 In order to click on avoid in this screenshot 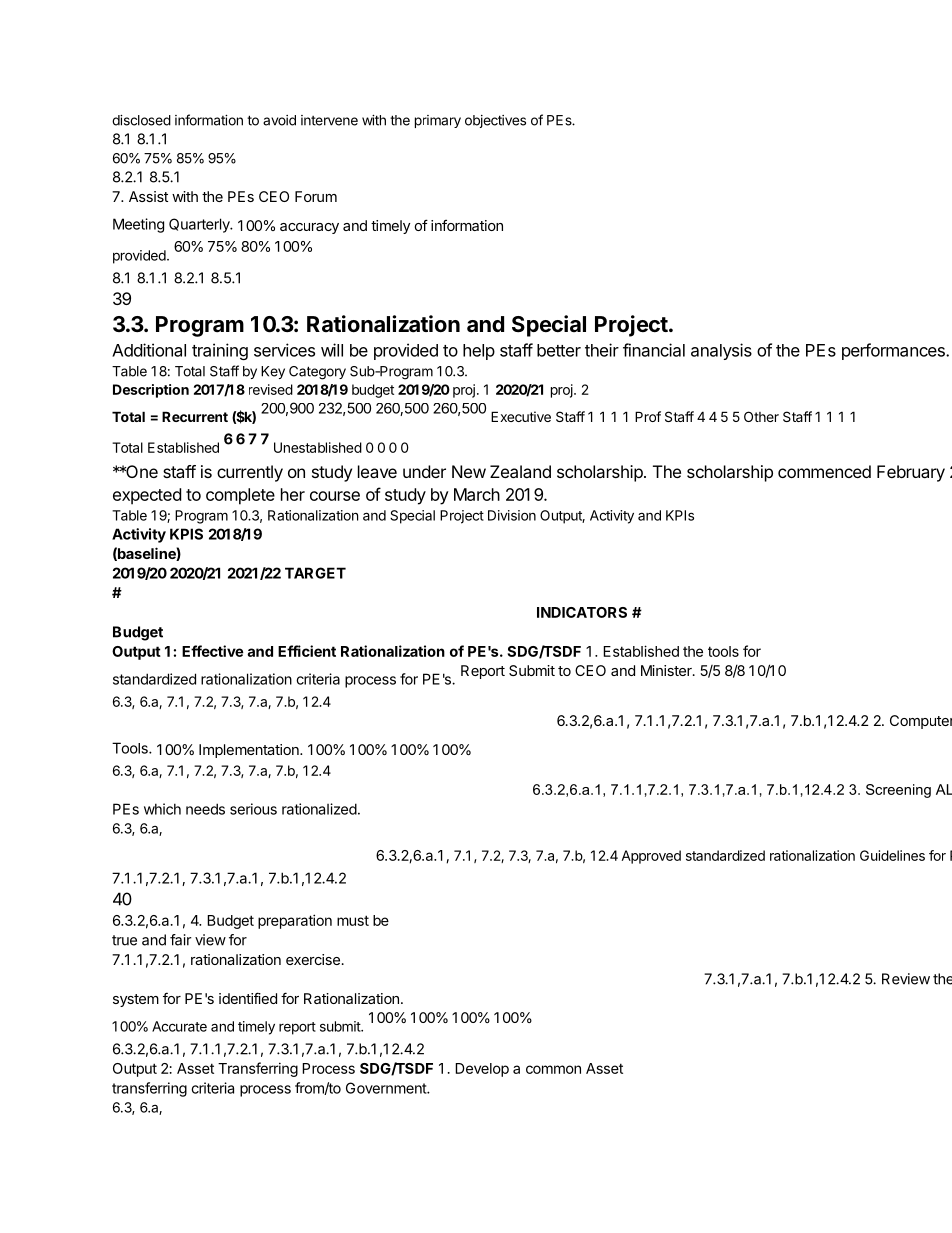, I will do `click(279, 120)`.
